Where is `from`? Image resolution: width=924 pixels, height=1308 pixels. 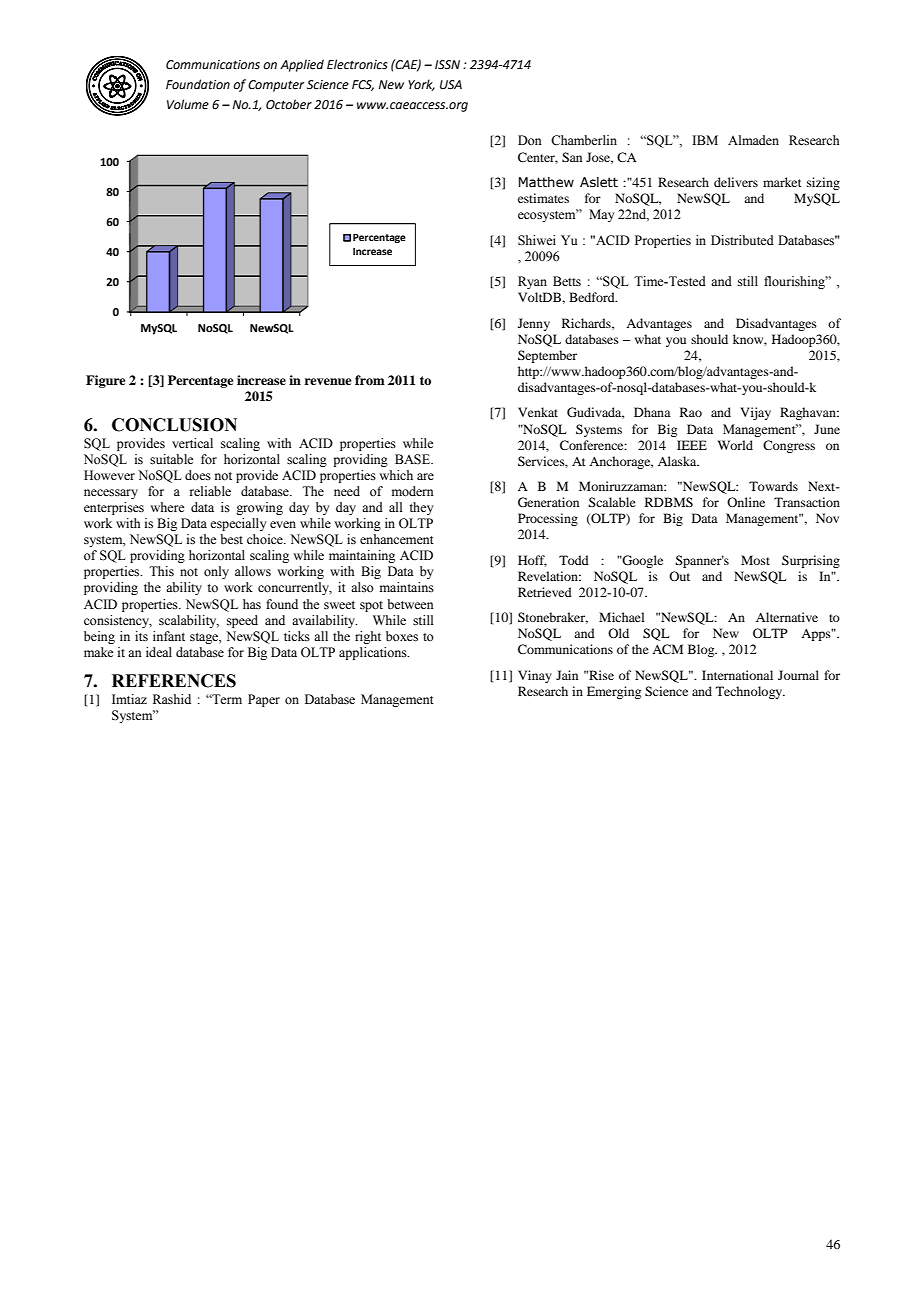
from is located at coordinates (370, 380).
